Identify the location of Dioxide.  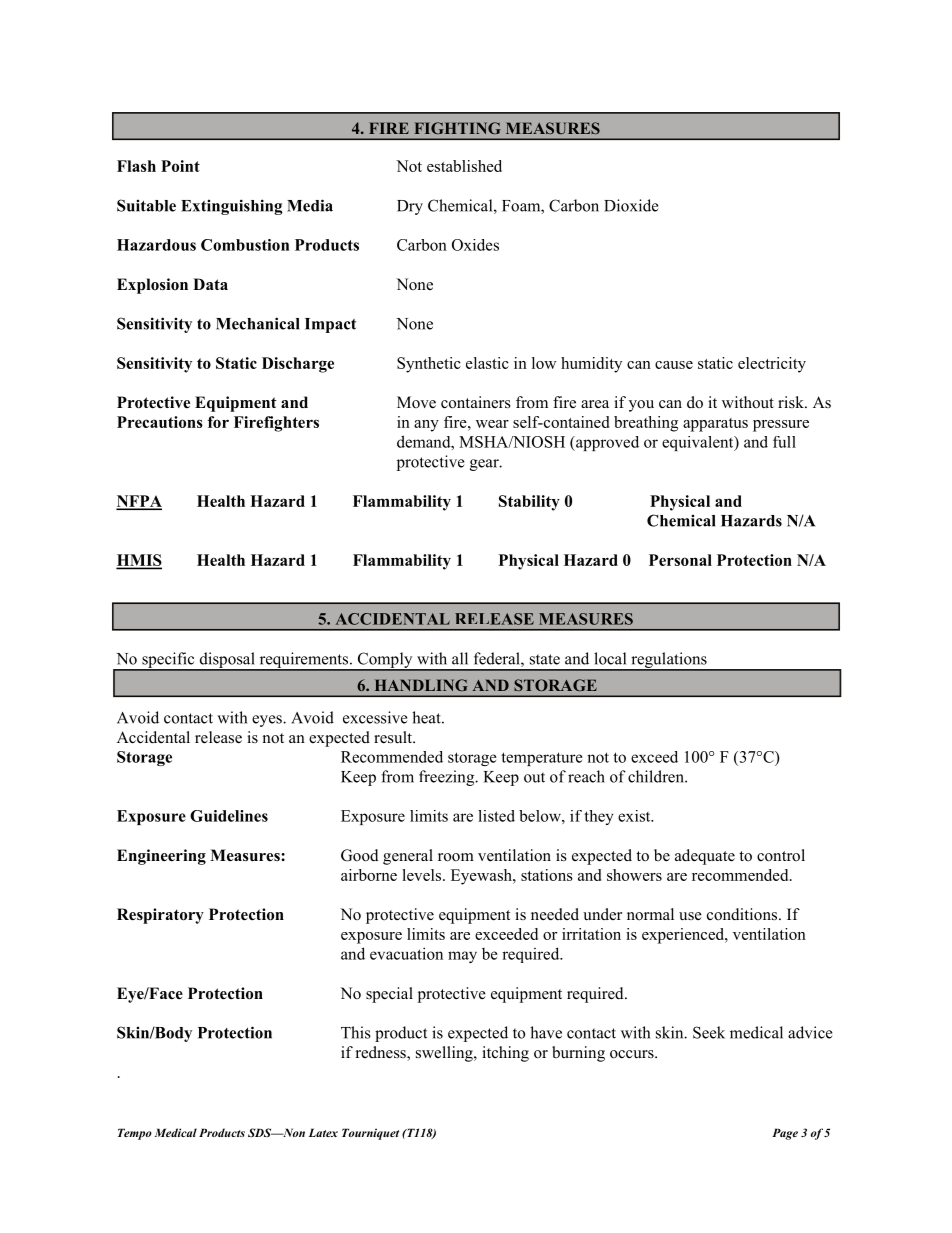
(631, 205).
